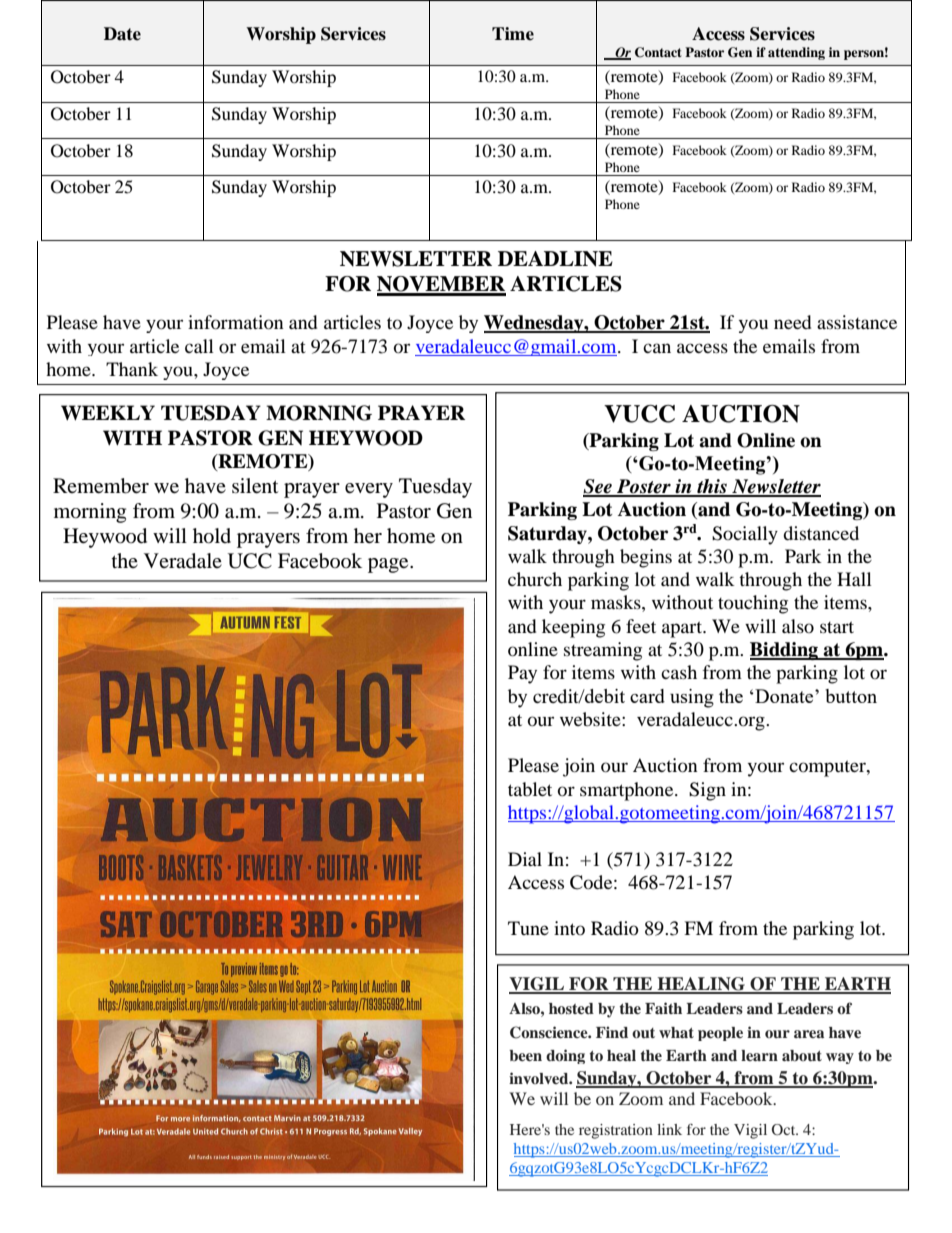 The height and width of the image is (1233, 952). Describe the element at coordinates (212, 536) in the image. I see `hold` at that location.
